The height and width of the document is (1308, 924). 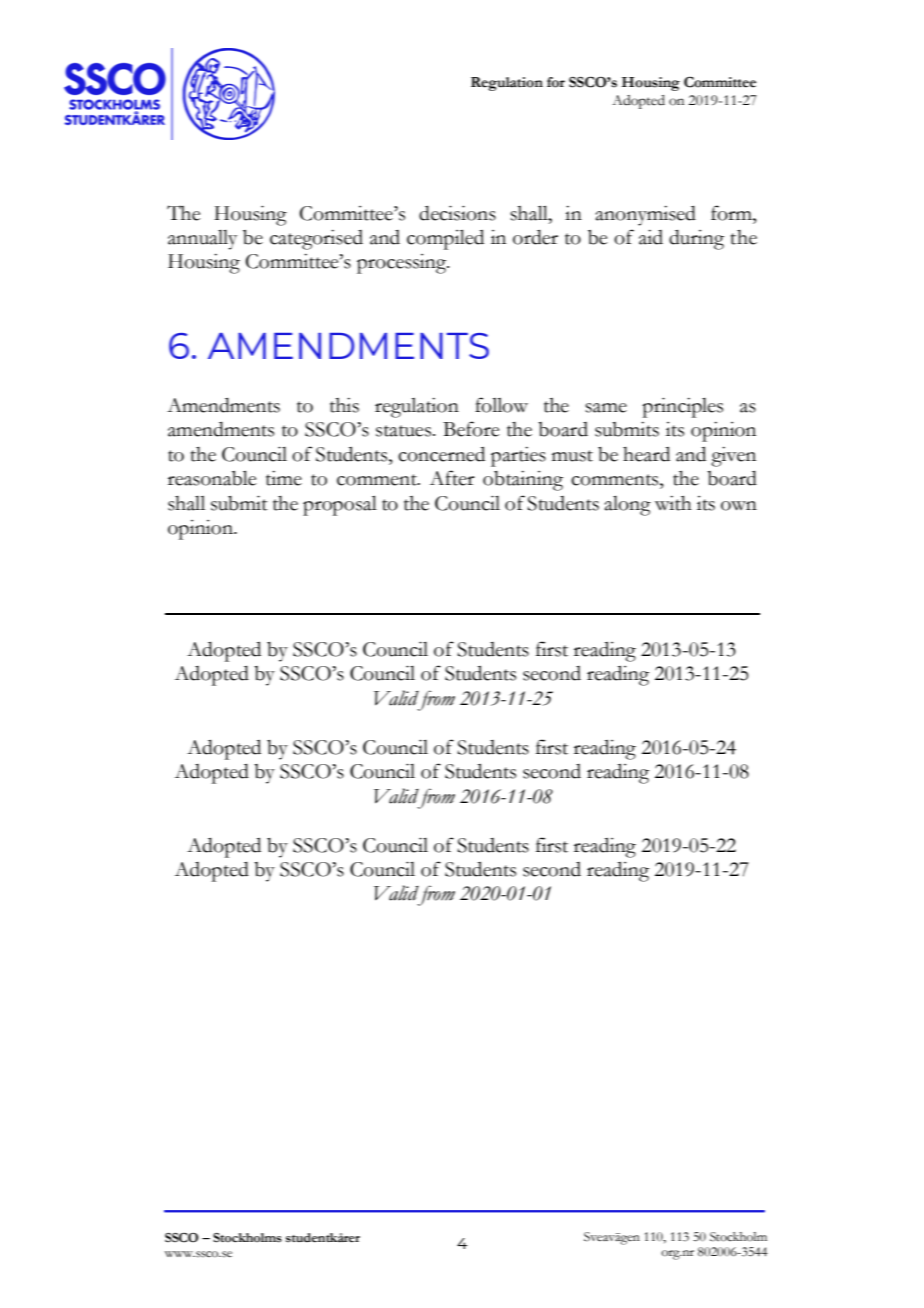 I want to click on processing, so click(x=403, y=264).
